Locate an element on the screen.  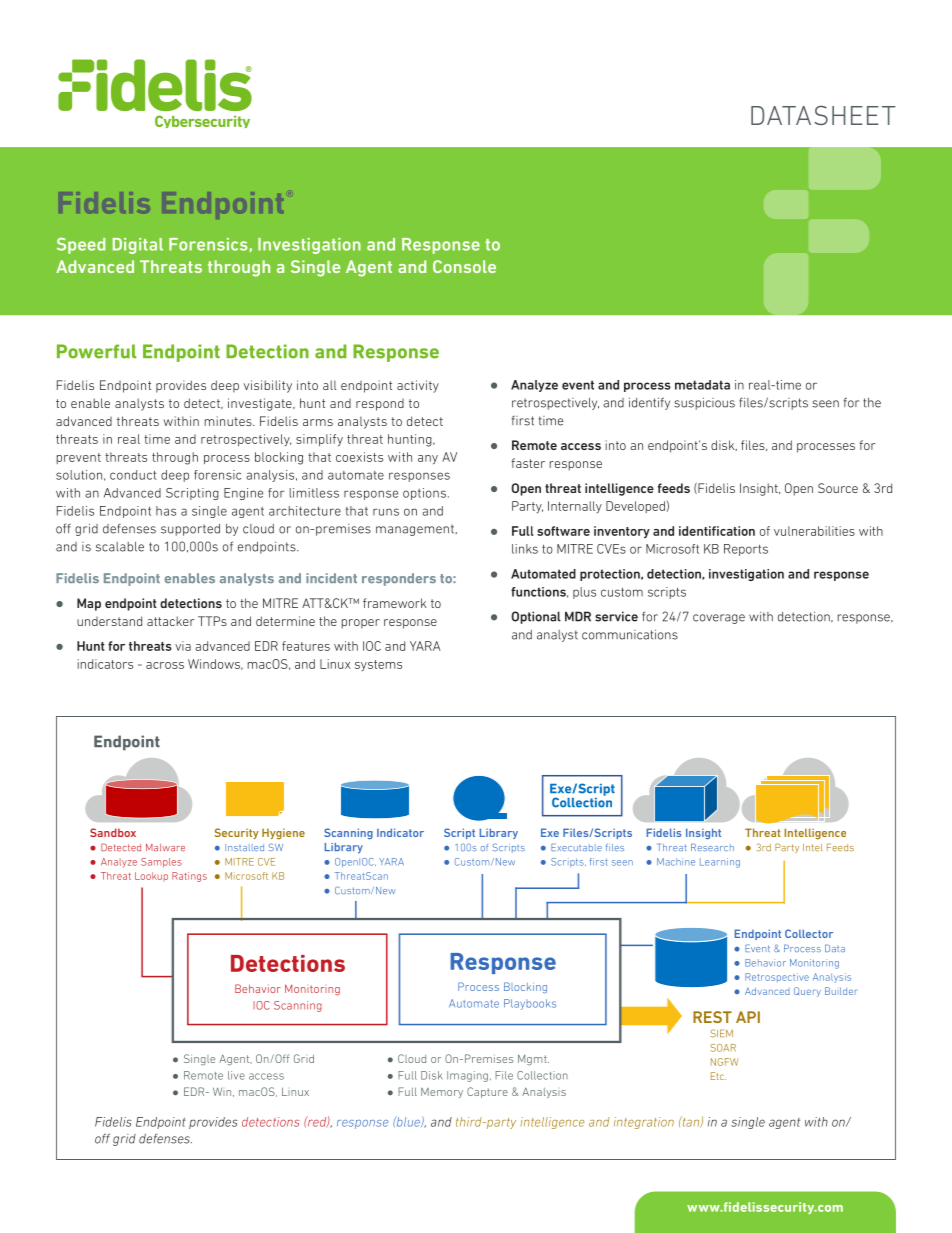
live is located at coordinates (236, 1075).
